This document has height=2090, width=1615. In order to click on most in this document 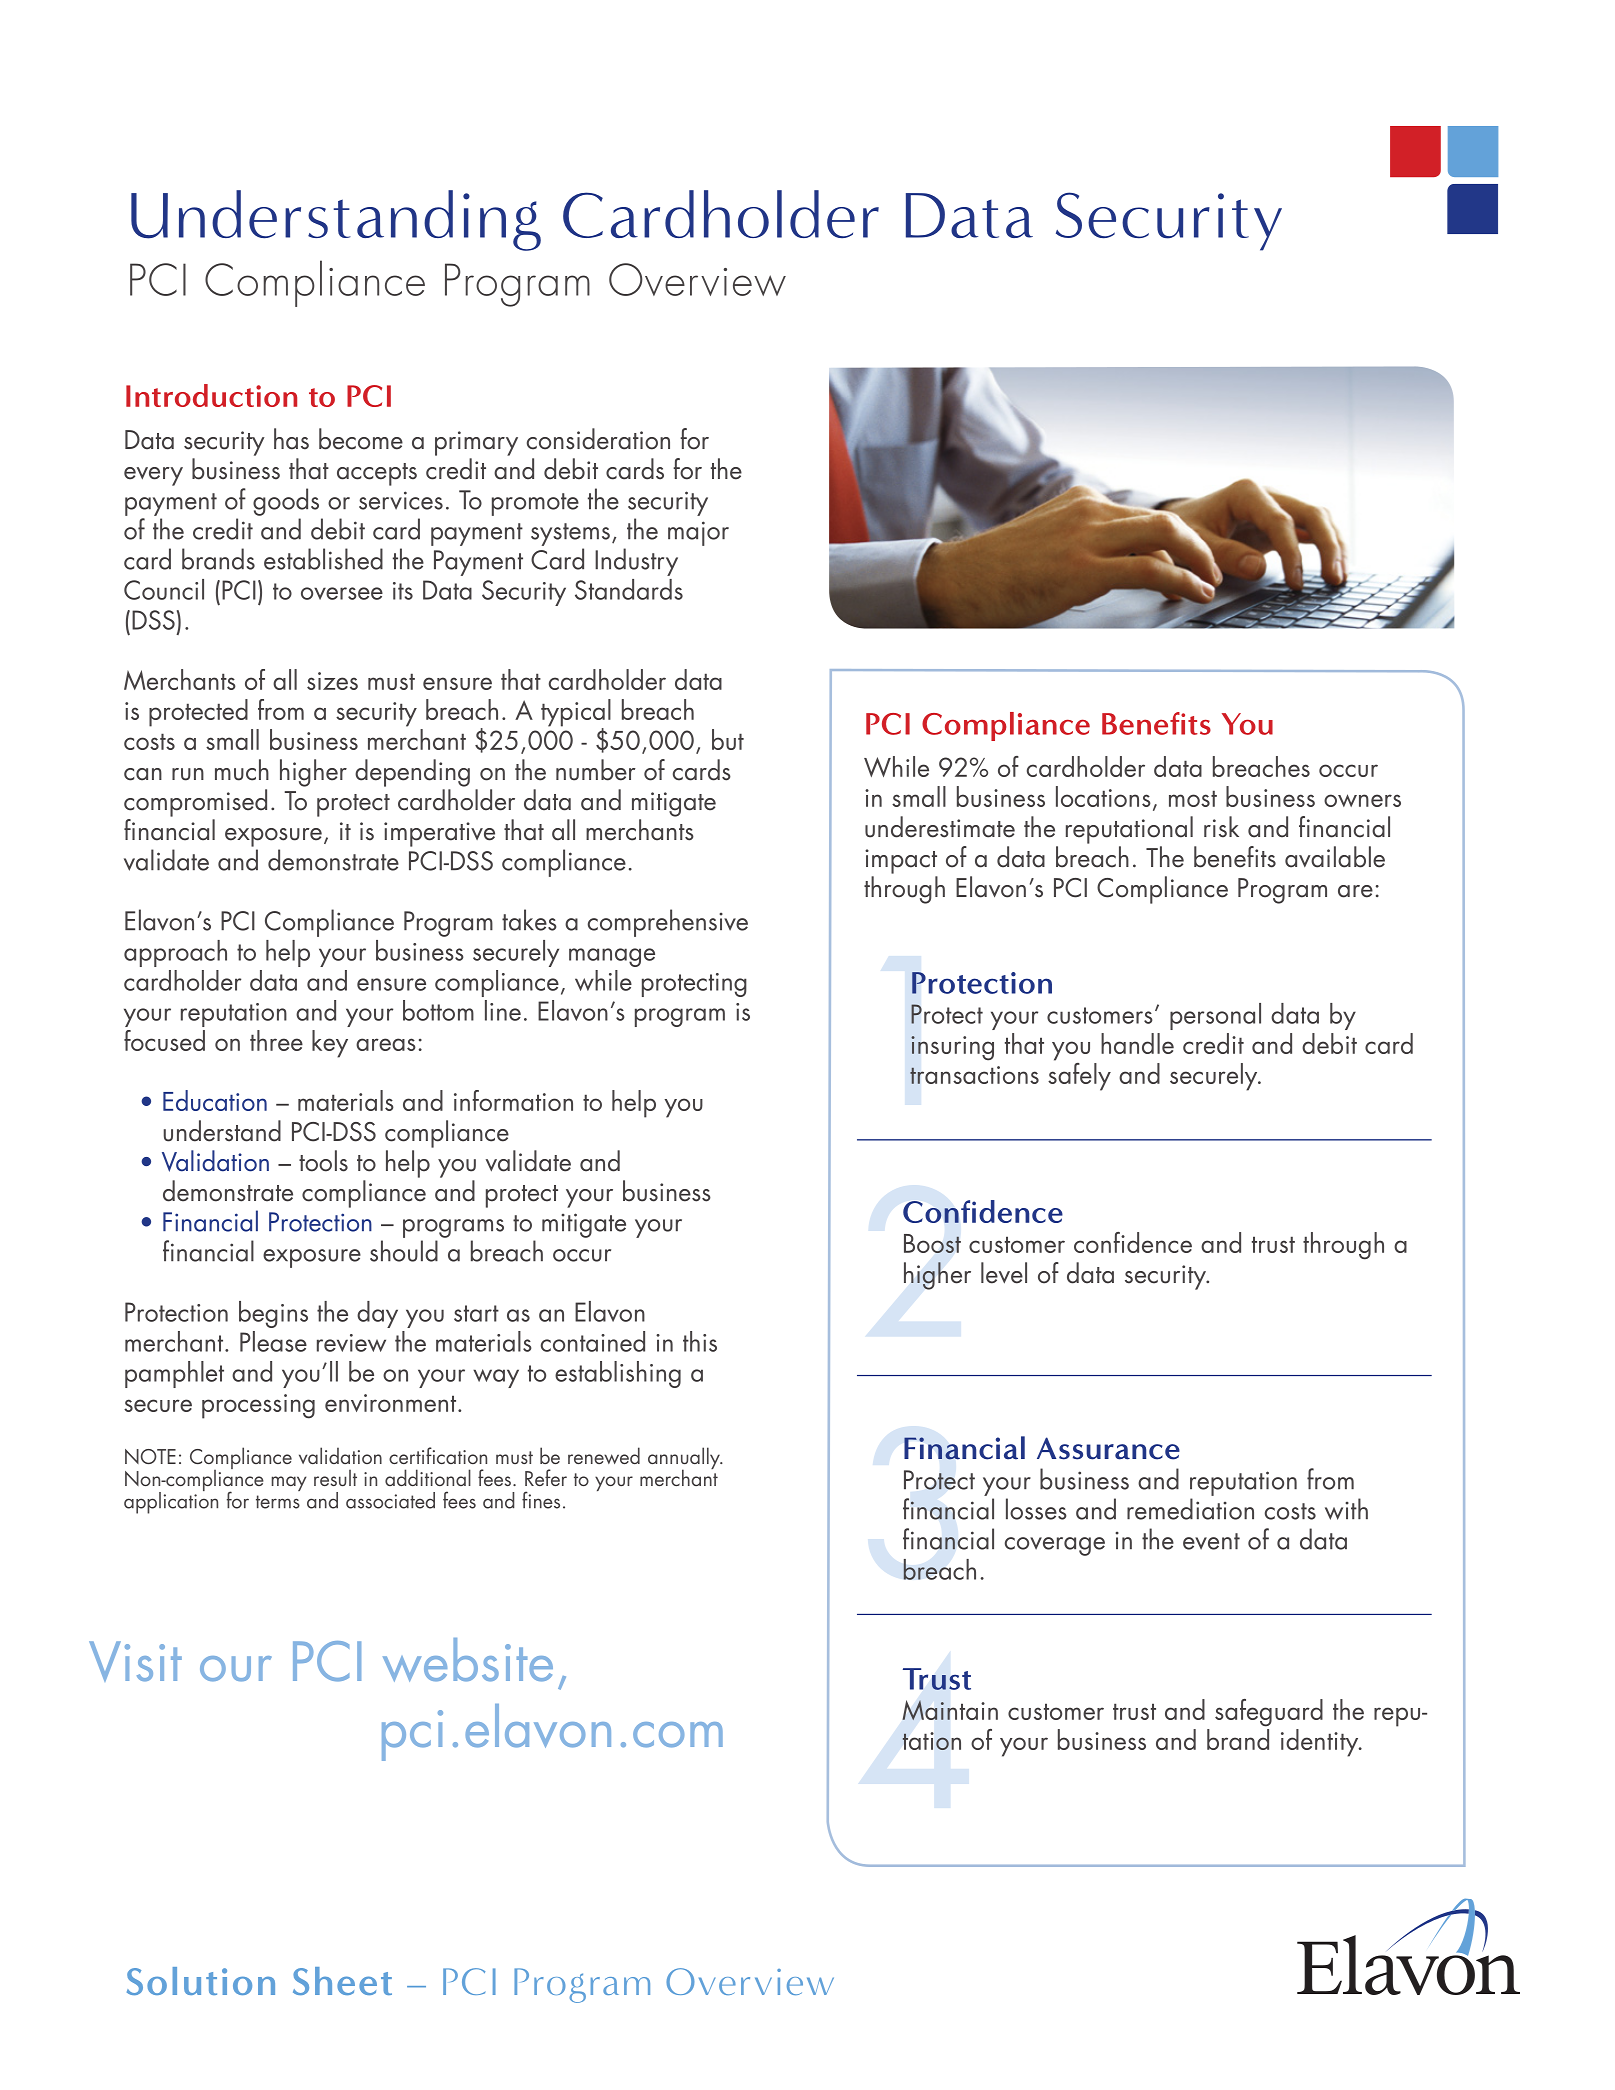, I will do `click(1193, 798)`.
